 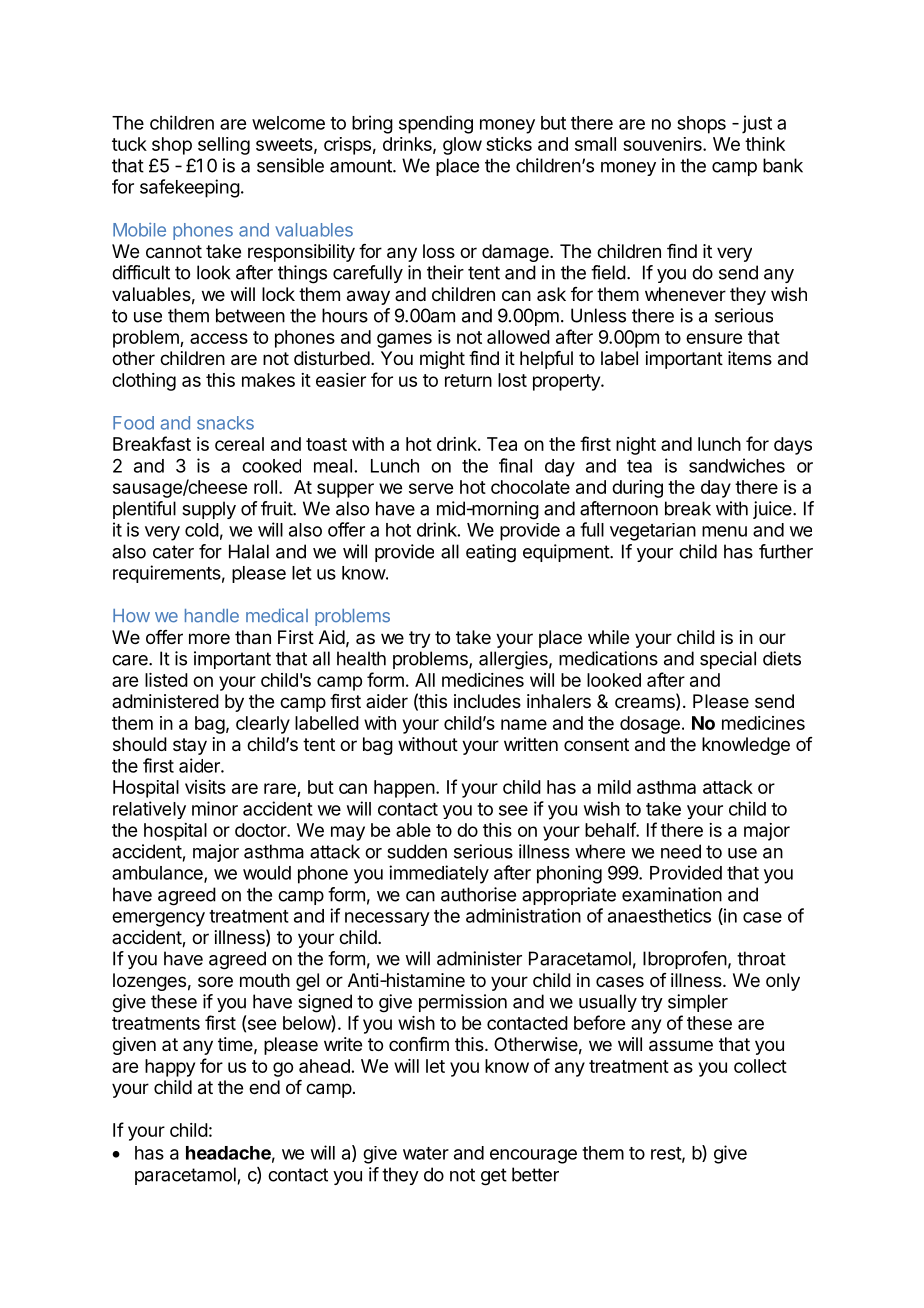 I want to click on supply, so click(x=209, y=510).
